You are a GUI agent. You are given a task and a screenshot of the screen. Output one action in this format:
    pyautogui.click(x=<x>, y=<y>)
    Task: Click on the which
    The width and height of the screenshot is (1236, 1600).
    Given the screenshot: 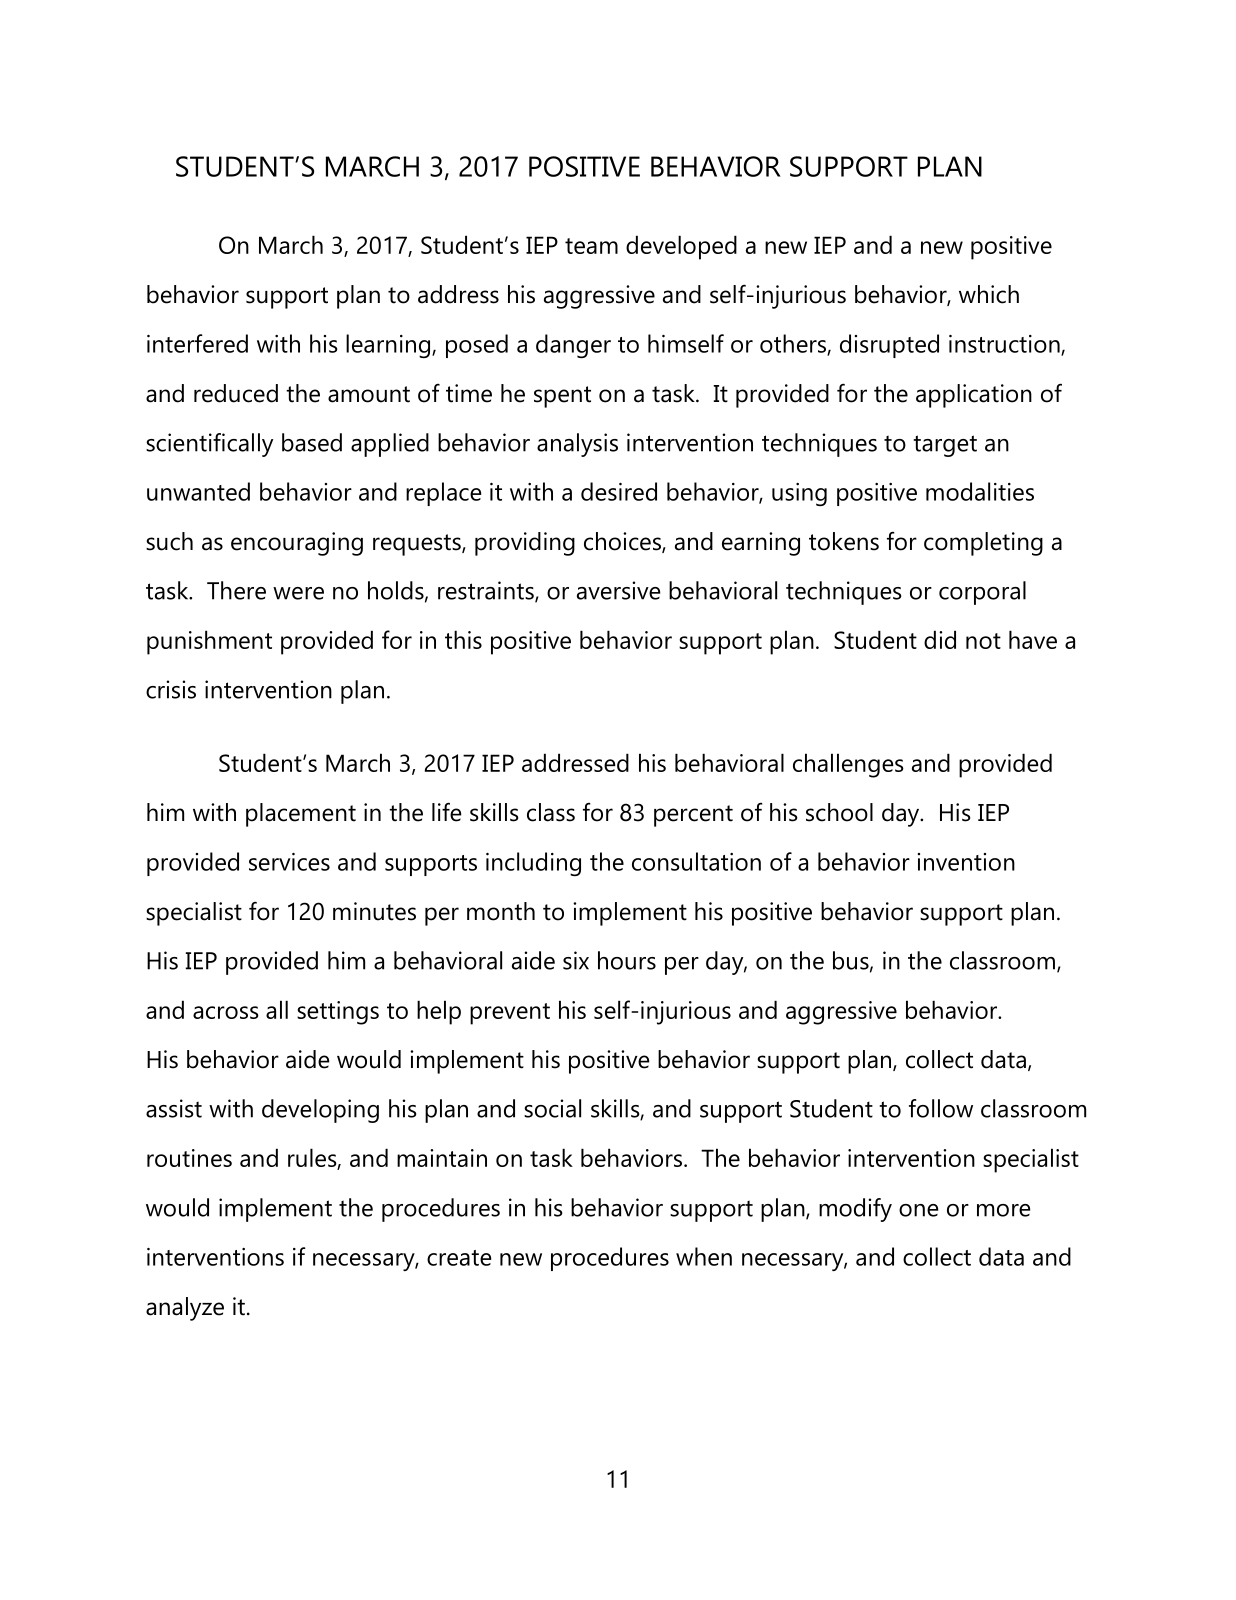 What is the action you would take?
    pyautogui.click(x=989, y=294)
